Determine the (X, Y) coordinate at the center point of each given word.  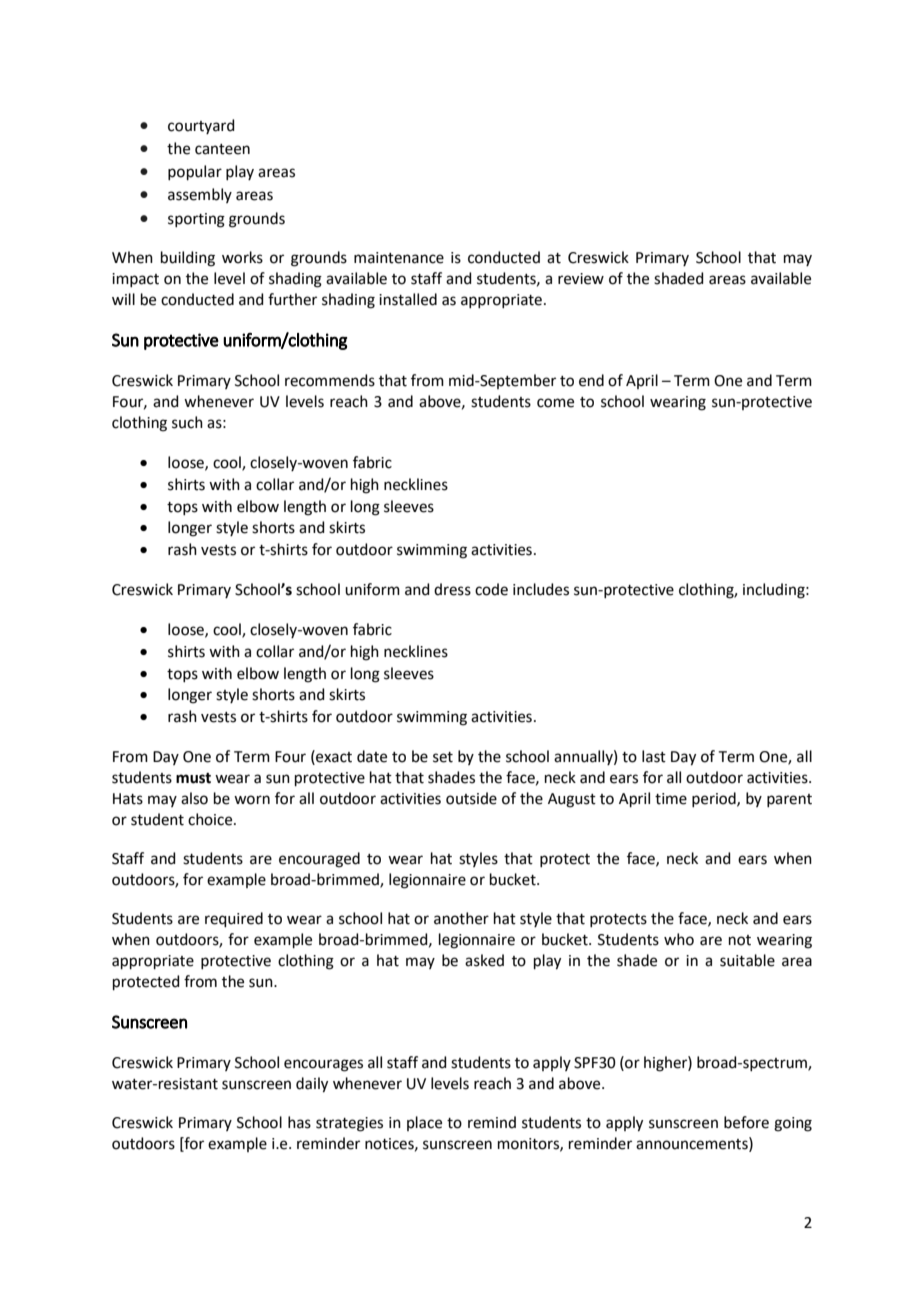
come (555, 403)
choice (211, 819)
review (581, 279)
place (424, 1123)
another (461, 918)
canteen (222, 149)
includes (541, 589)
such (187, 422)
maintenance (399, 258)
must (193, 778)
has (299, 1122)
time (671, 799)
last (654, 756)
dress (452, 589)
